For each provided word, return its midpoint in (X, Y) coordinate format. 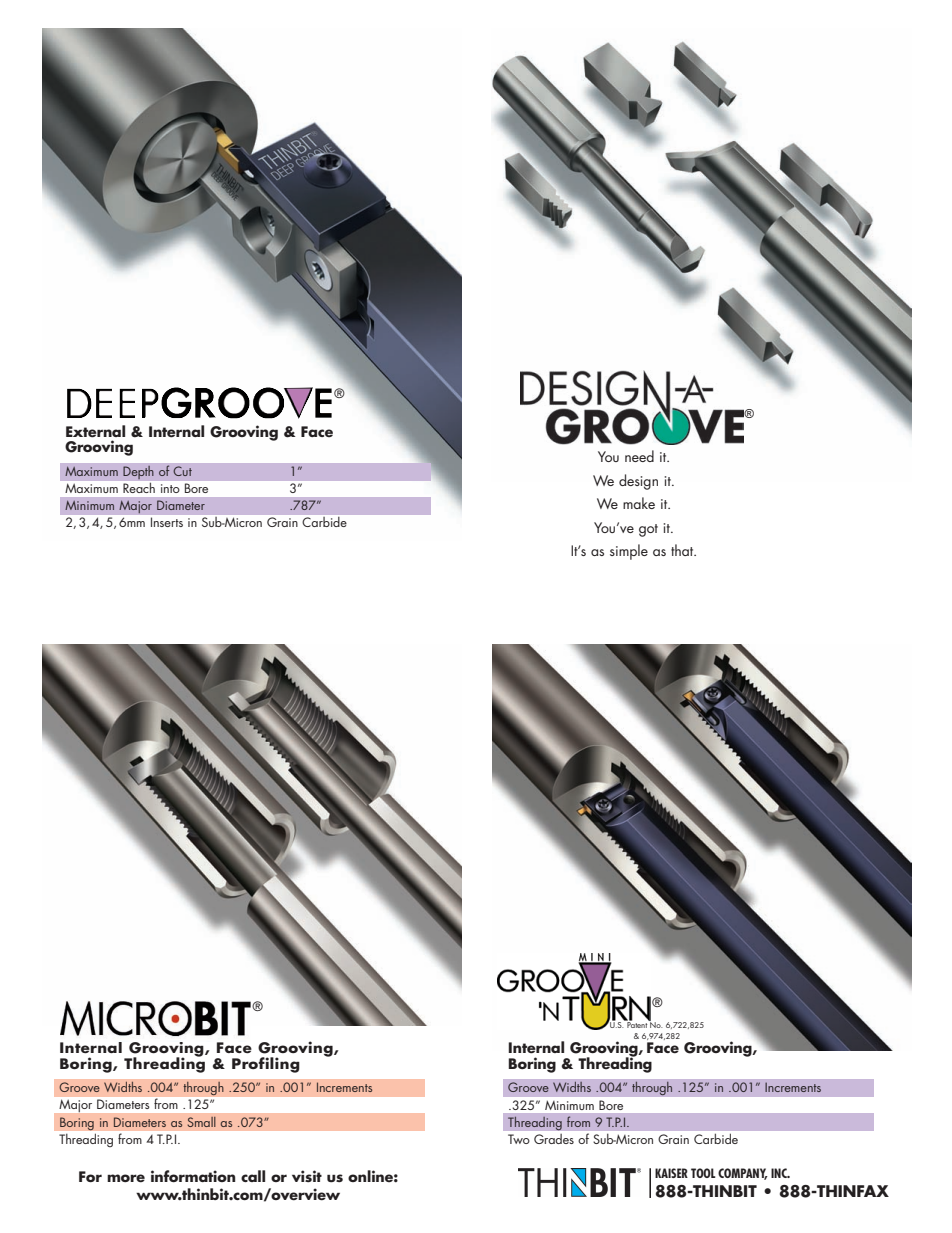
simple (629, 552)
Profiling (266, 1065)
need (639, 456)
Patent (637, 1024)
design (638, 482)
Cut (182, 471)
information (193, 1176)
